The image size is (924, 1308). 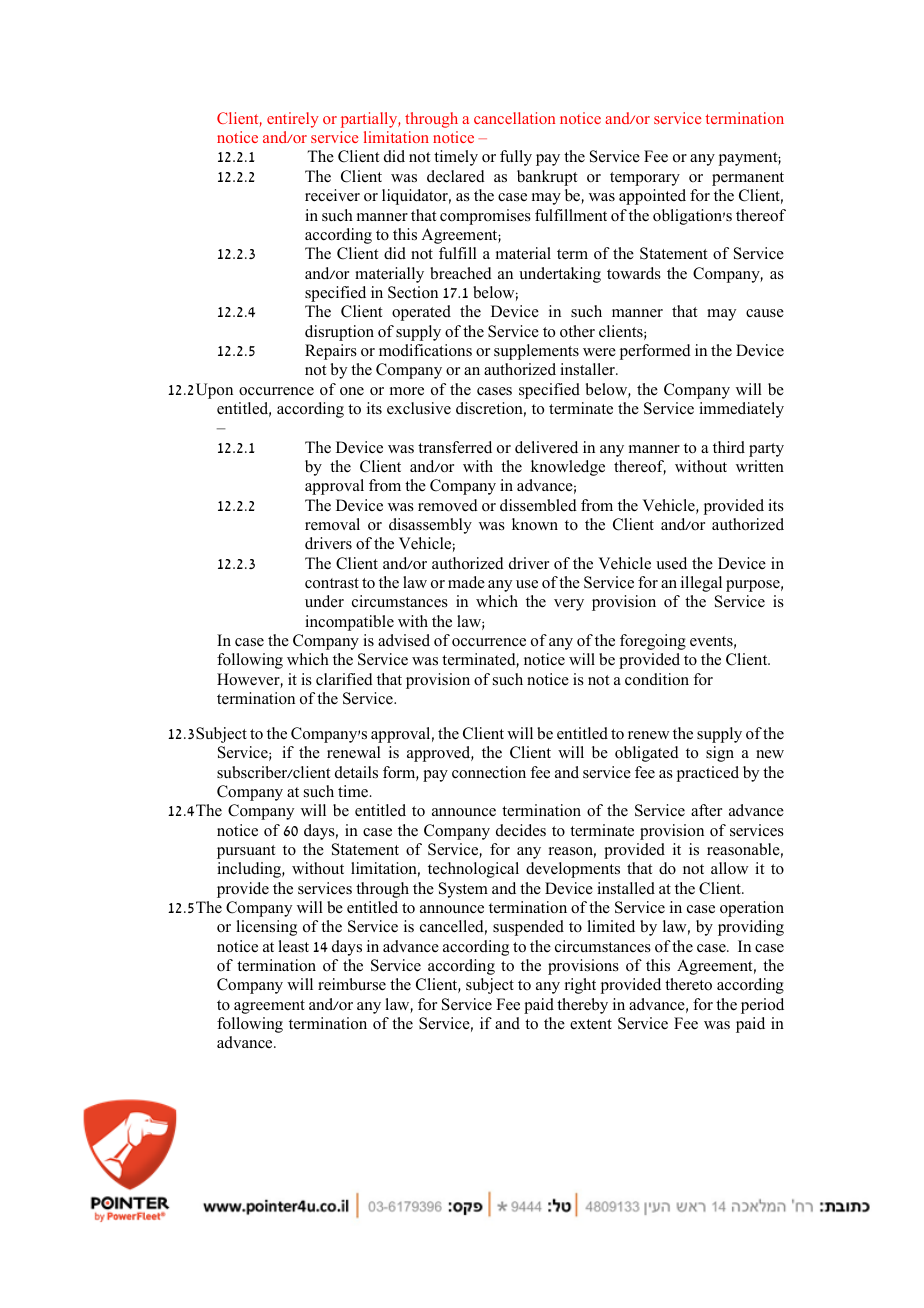 I want to click on reimburse, so click(x=352, y=984).
